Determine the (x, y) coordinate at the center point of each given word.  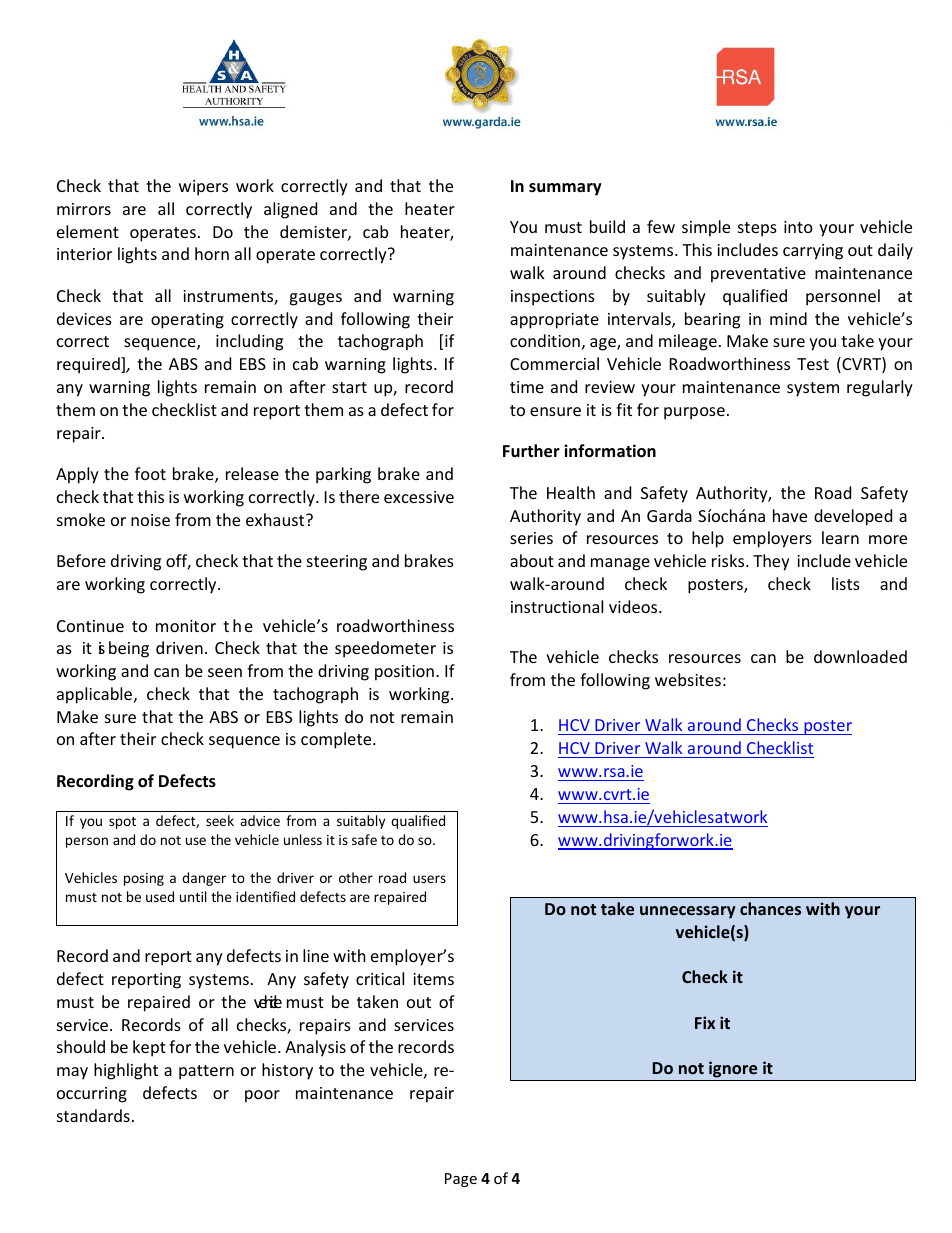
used (160, 896)
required (89, 365)
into (798, 227)
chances (770, 908)
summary (565, 189)
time (527, 387)
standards (93, 1115)
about (532, 560)
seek (220, 820)
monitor (186, 626)
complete (337, 740)
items (433, 979)
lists (846, 583)
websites (688, 679)
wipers (203, 188)
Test (813, 364)
